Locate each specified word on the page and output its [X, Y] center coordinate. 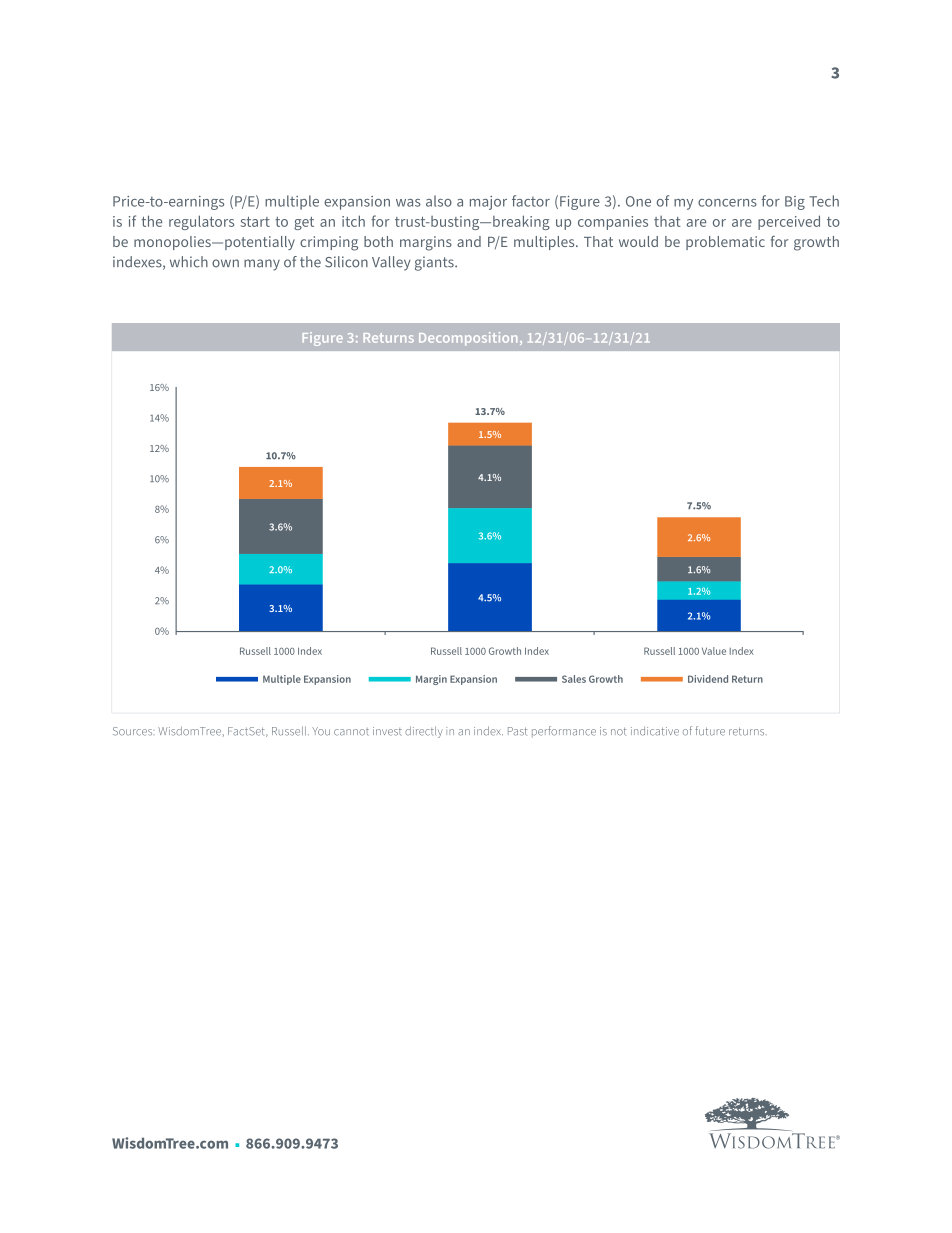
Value [714, 651]
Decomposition [468, 339]
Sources [132, 731]
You [321, 731]
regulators [201, 222]
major [488, 203]
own [225, 263]
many [262, 265]
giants [435, 263]
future [710, 731]
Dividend [708, 679]
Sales [574, 679]
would [638, 241]
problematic [725, 243]
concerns [727, 203]
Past [517, 731]
